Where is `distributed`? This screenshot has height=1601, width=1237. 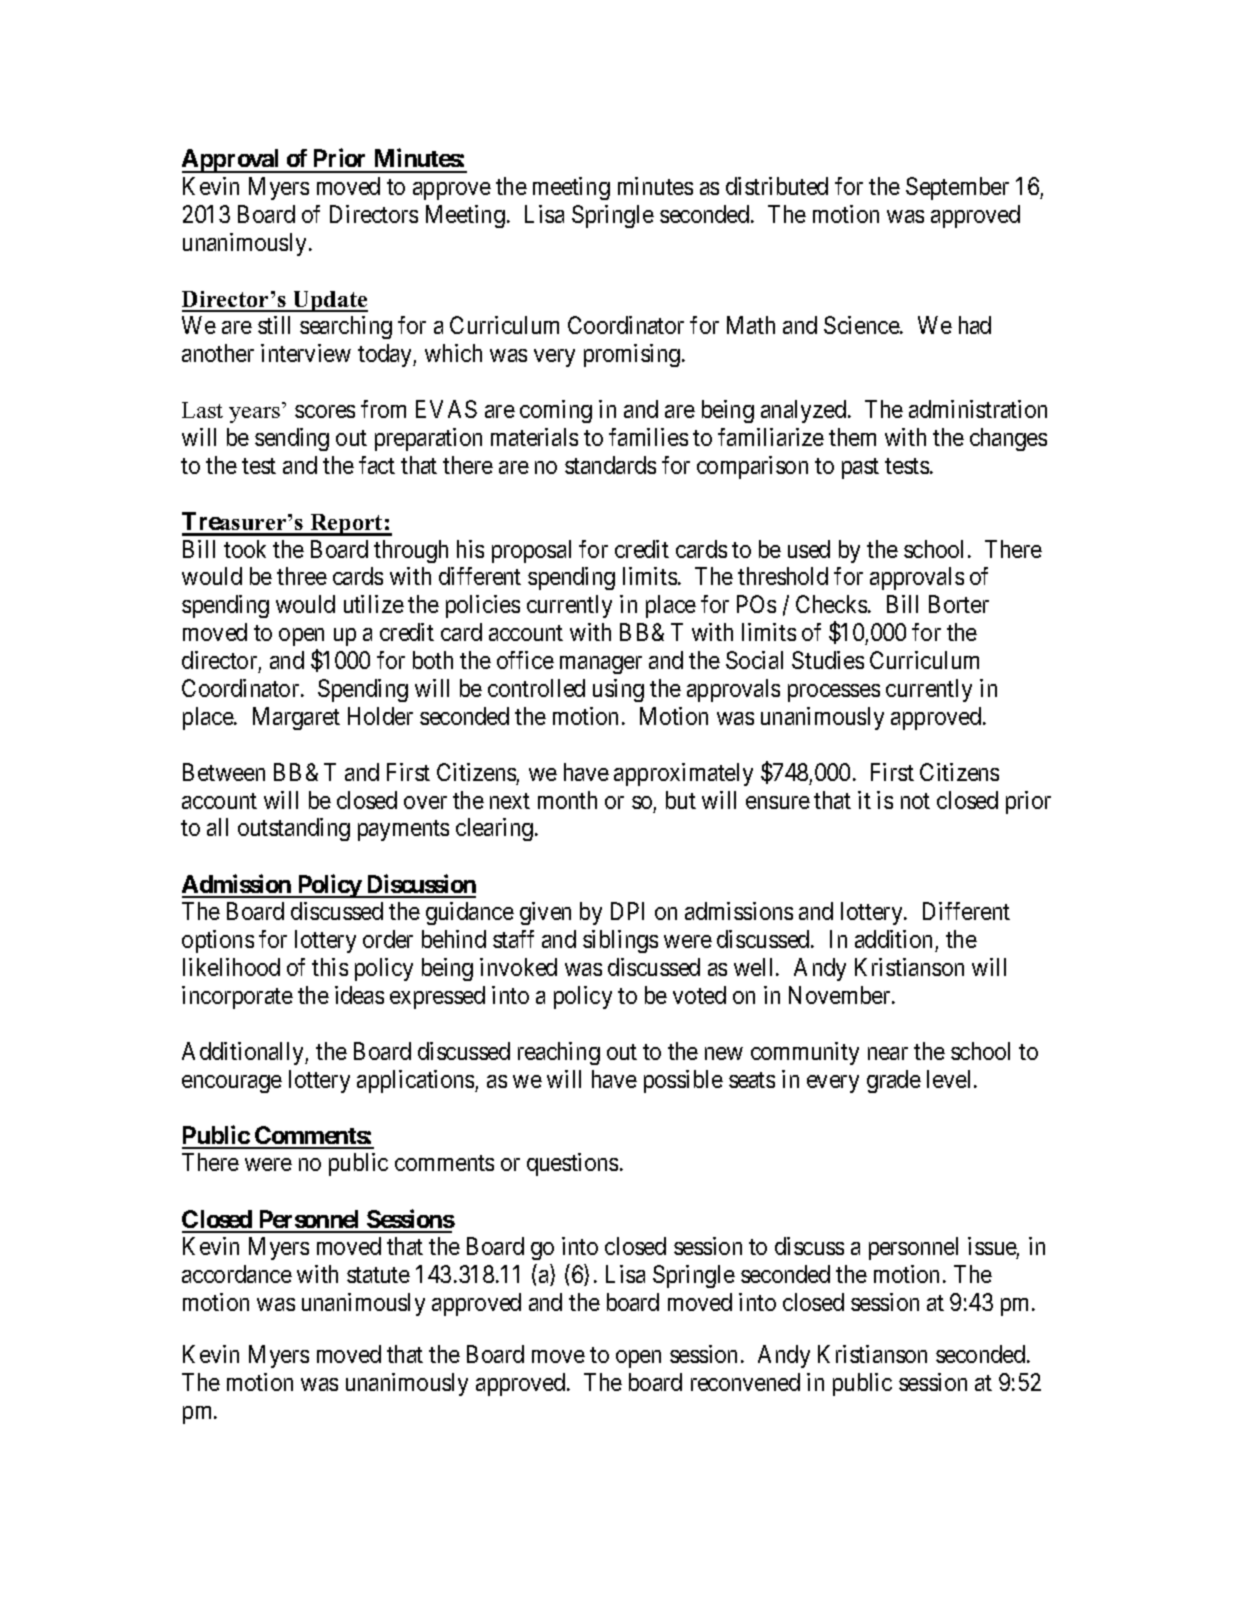
distributed is located at coordinates (777, 186).
